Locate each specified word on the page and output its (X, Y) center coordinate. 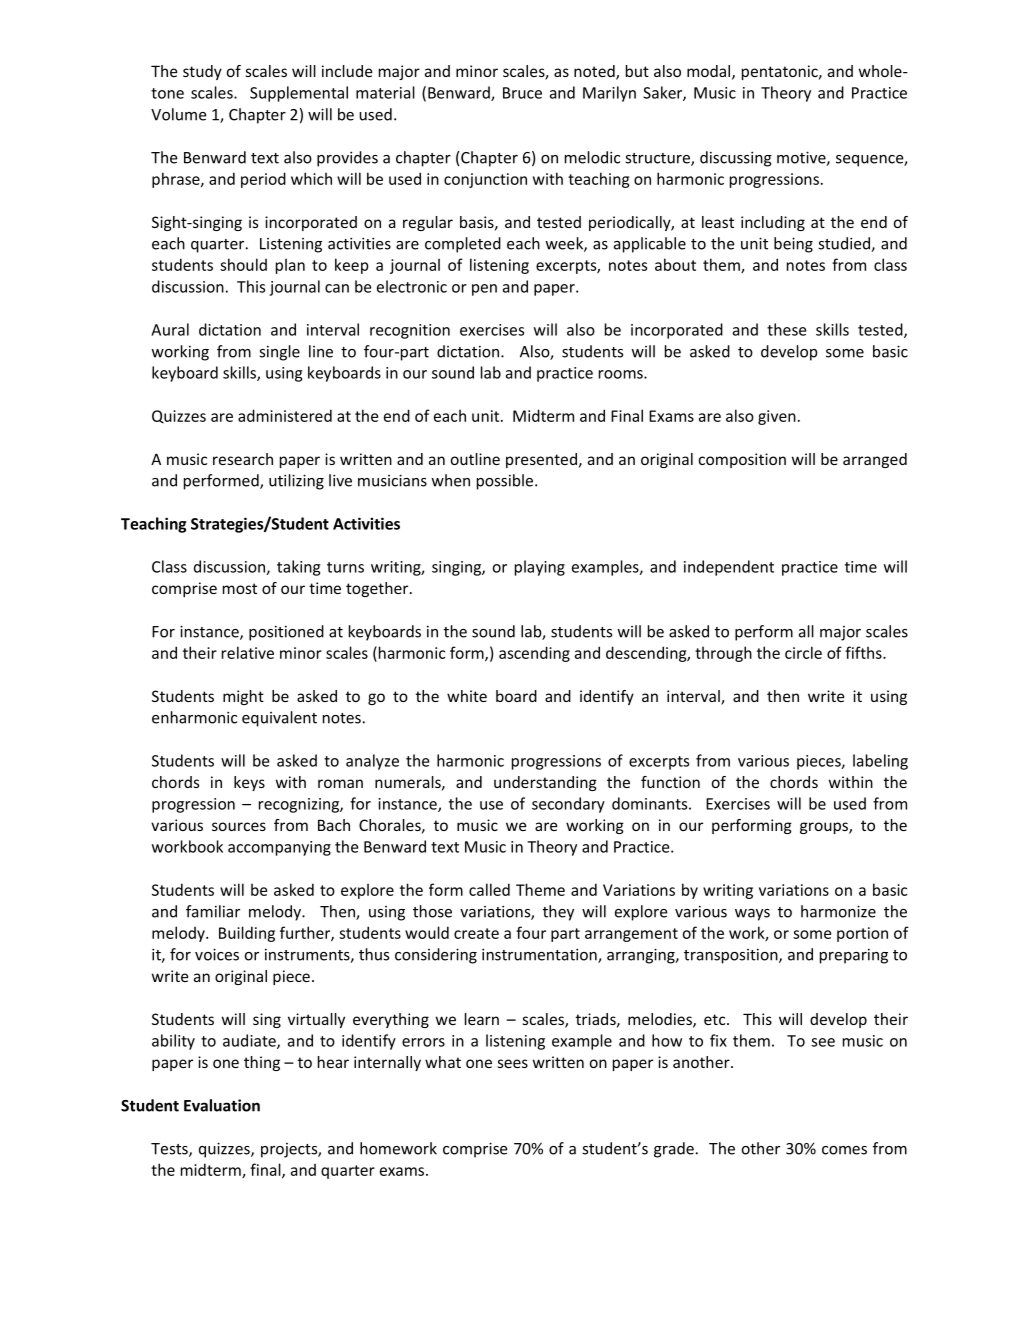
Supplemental (299, 94)
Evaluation (222, 1105)
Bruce (522, 93)
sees (513, 1063)
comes (844, 1150)
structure (658, 159)
